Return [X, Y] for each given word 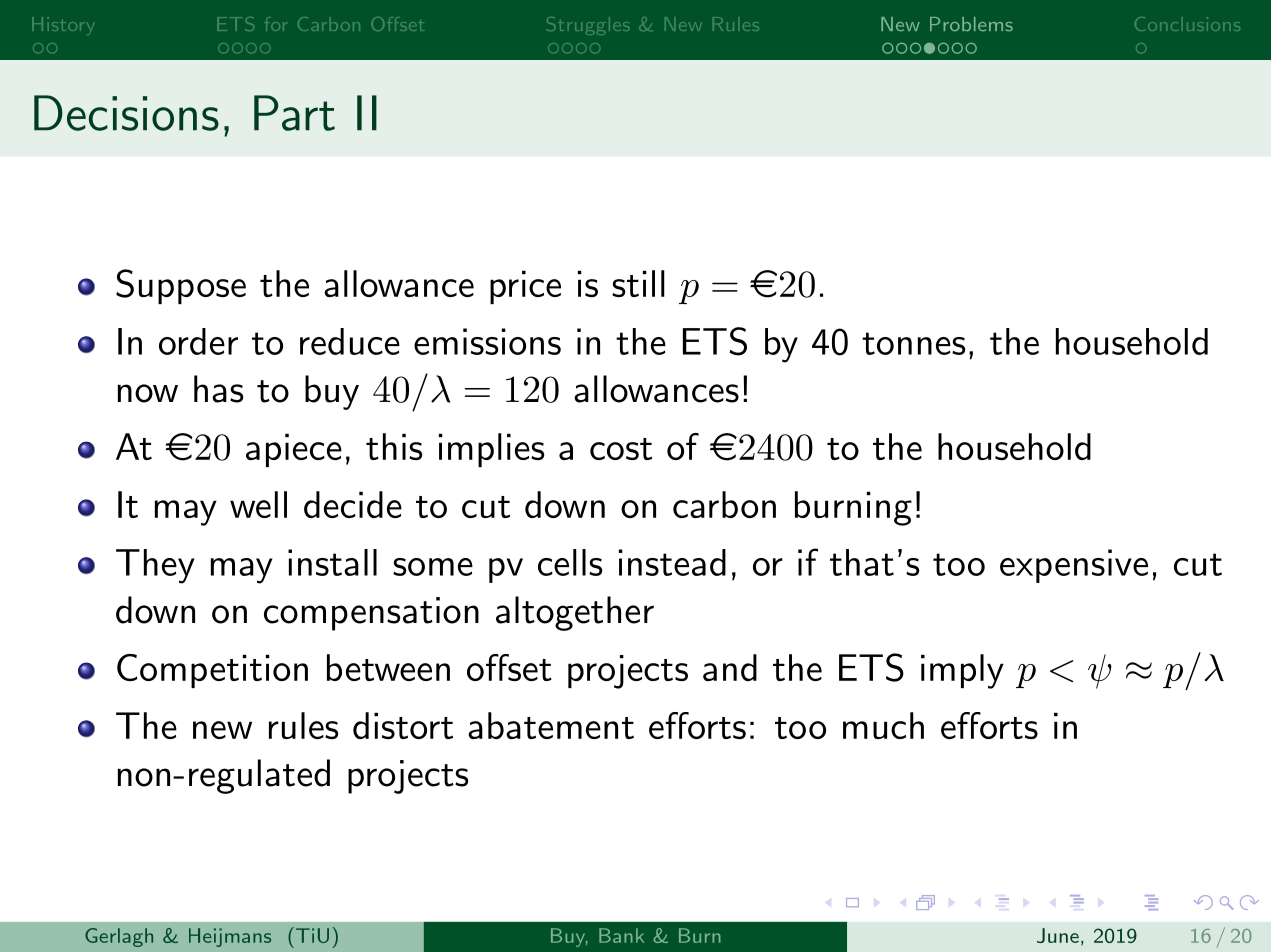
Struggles [588, 26]
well [258, 504]
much [883, 725]
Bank [621, 935]
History [63, 26]
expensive [1074, 566]
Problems [971, 24]
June [1058, 935]
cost [621, 449]
